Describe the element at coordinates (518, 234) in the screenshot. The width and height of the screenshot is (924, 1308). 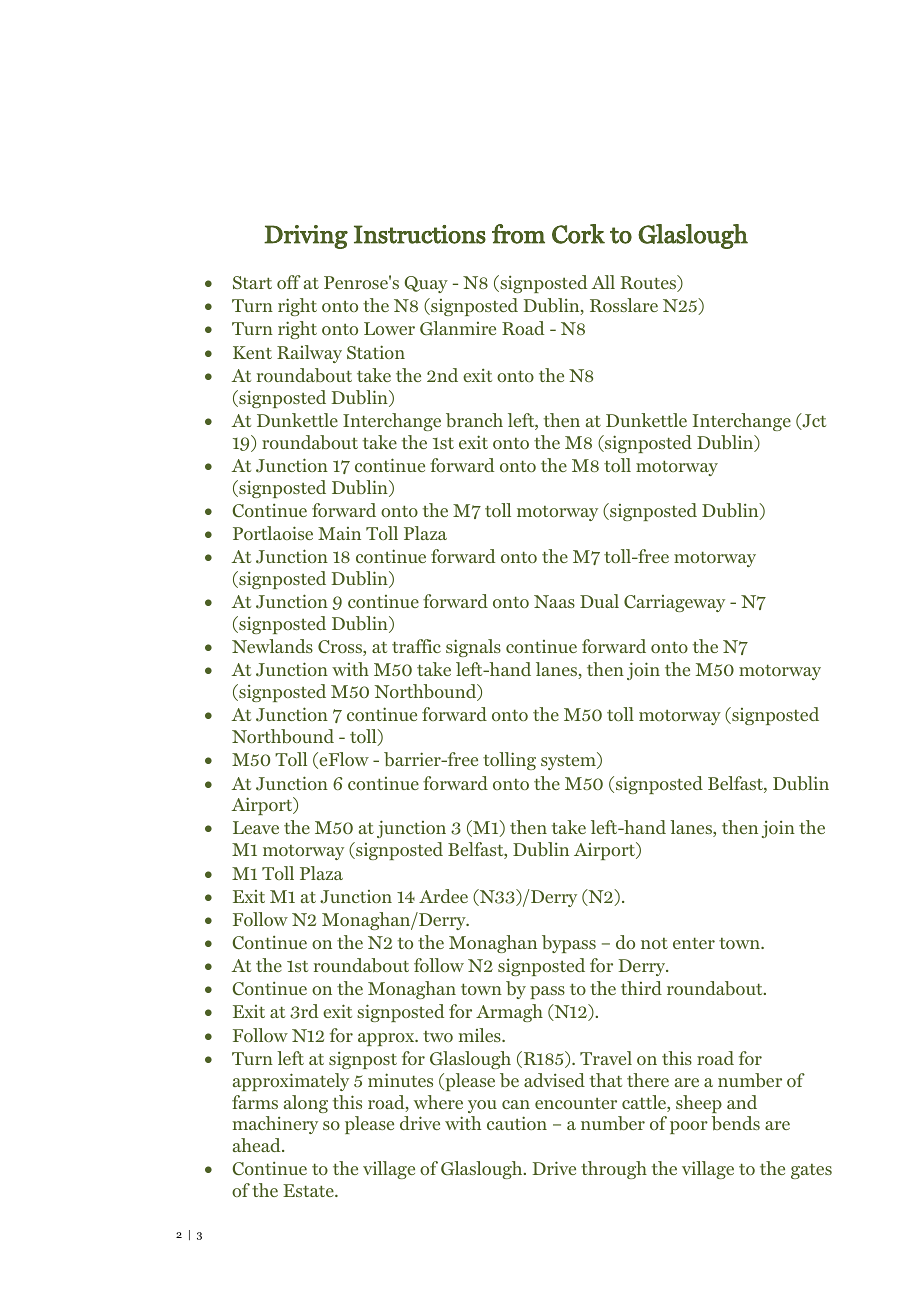
I see `from` at that location.
